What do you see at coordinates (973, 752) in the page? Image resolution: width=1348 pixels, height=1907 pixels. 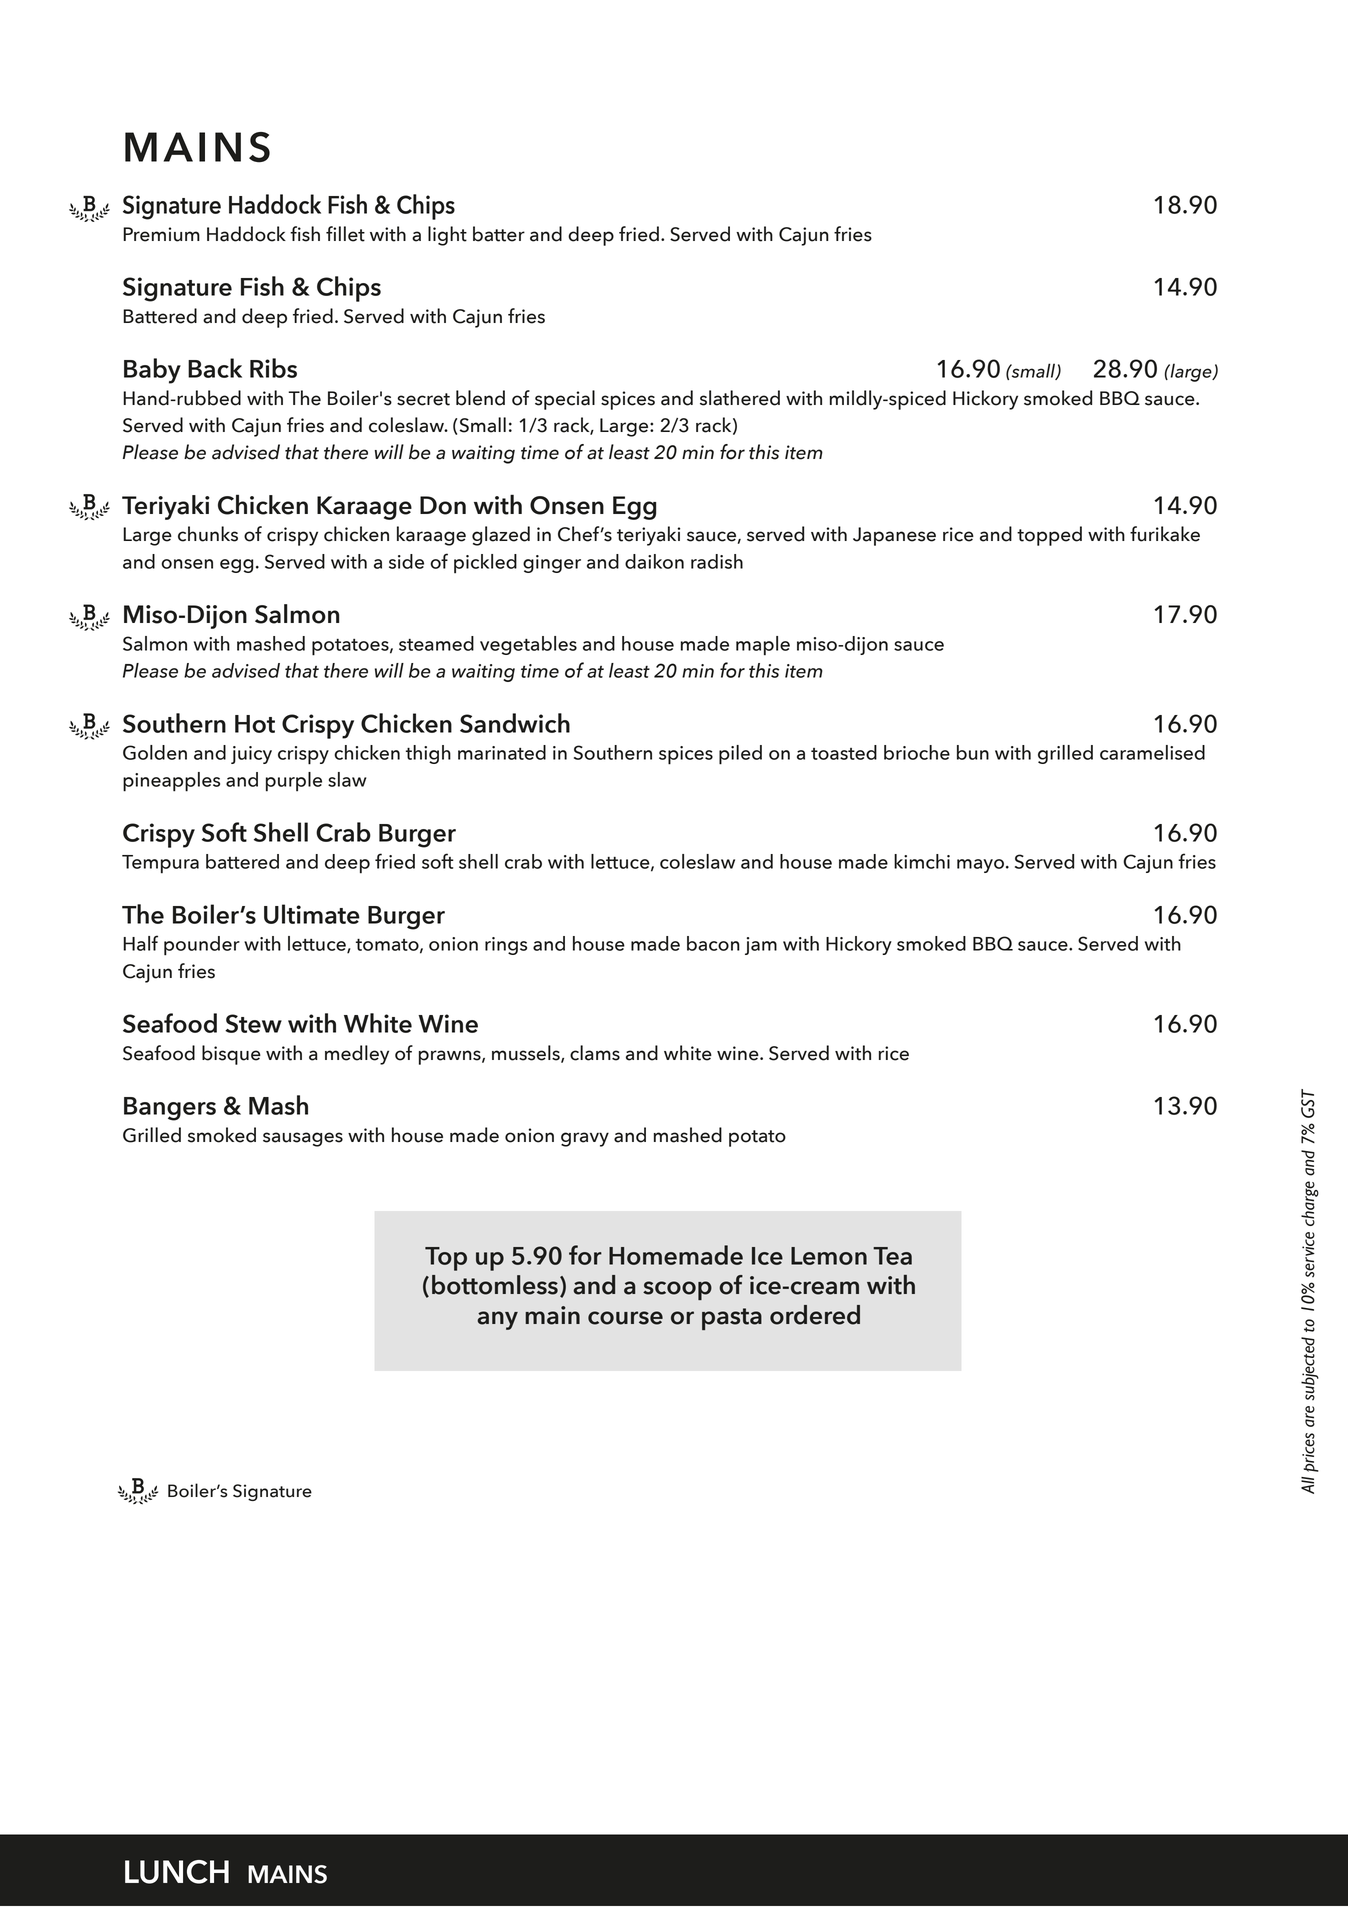 I see `bun` at bounding box center [973, 752].
